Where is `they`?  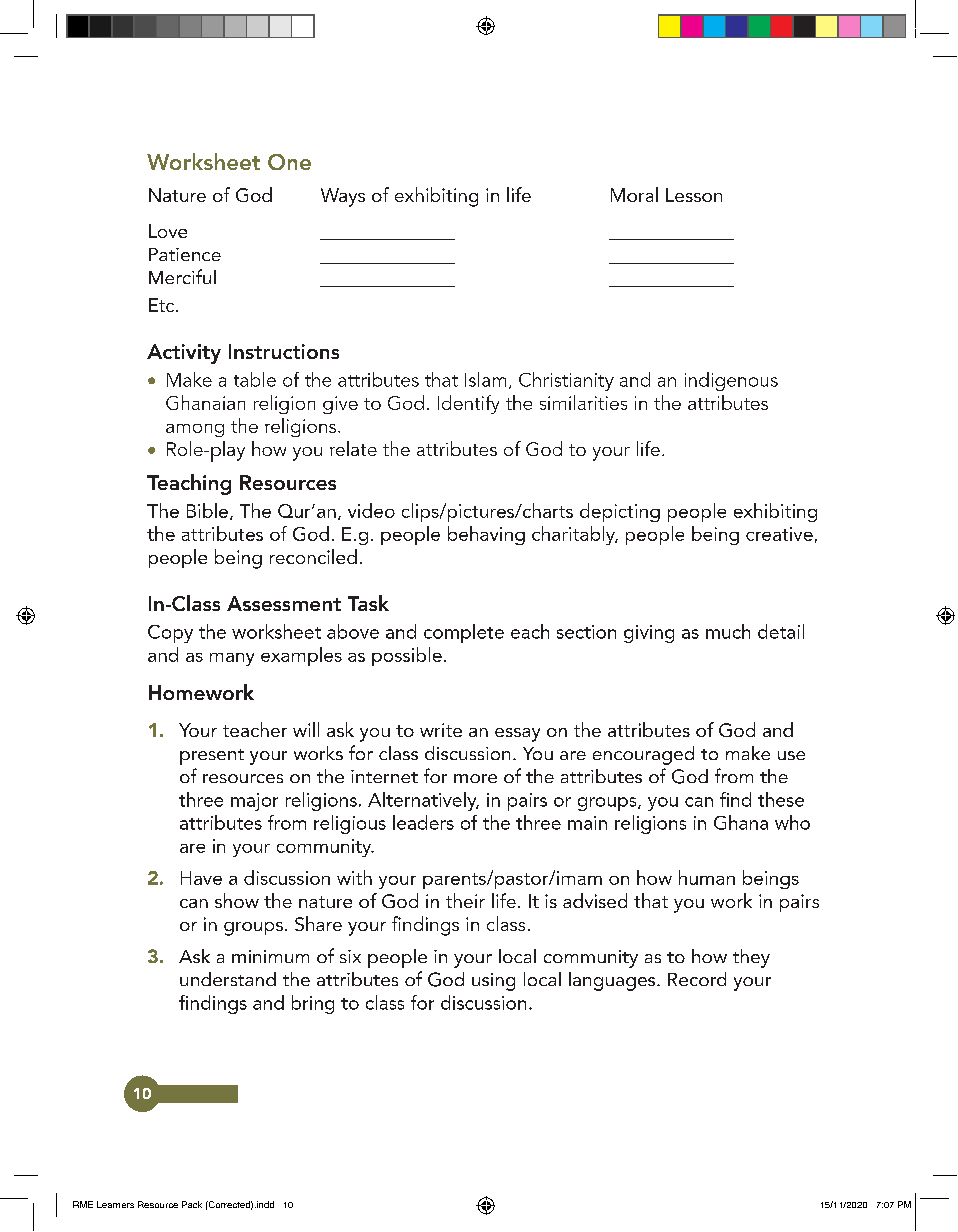
they is located at coordinates (751, 958).
